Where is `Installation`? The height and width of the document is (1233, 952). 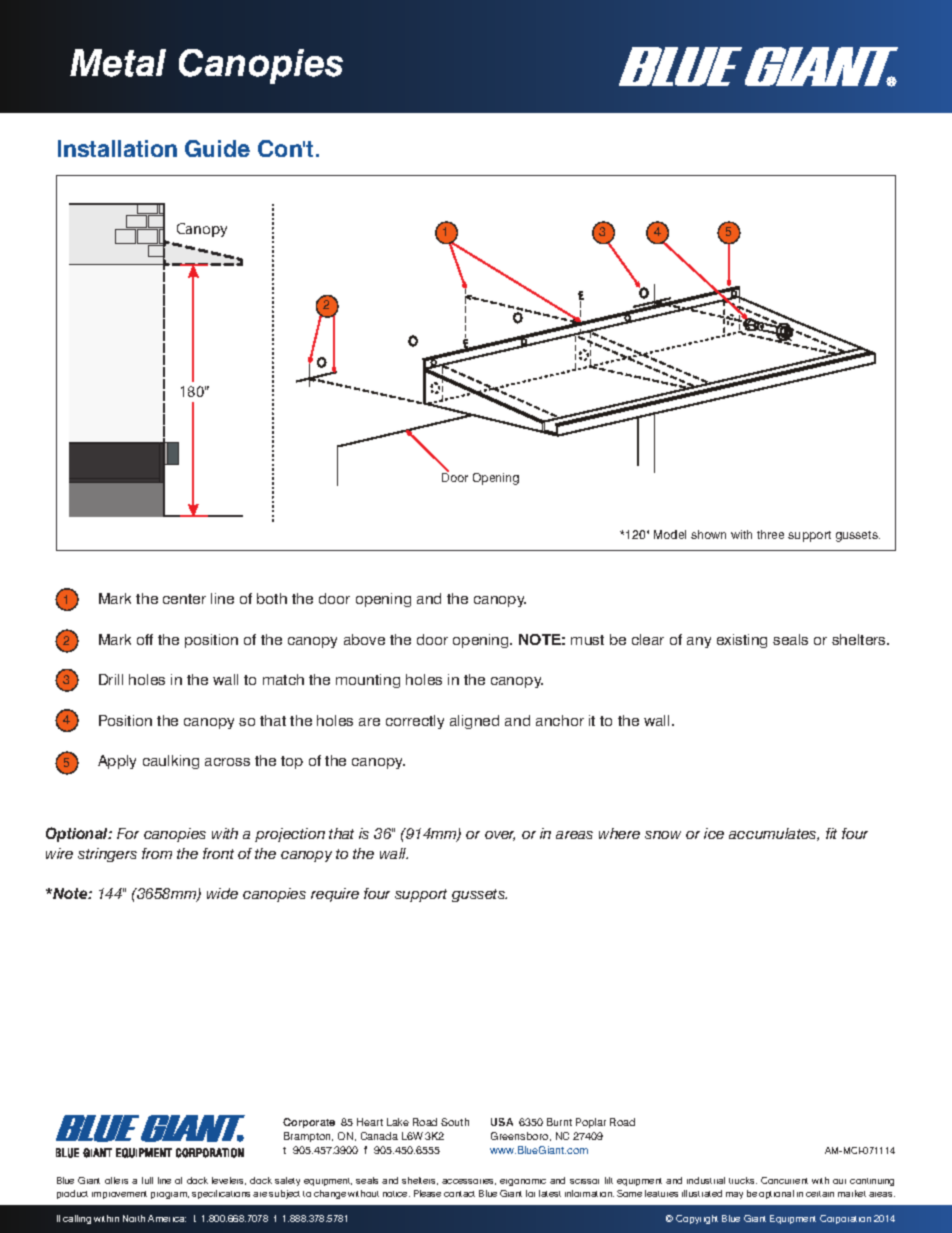 Installation is located at coordinates (117, 148).
